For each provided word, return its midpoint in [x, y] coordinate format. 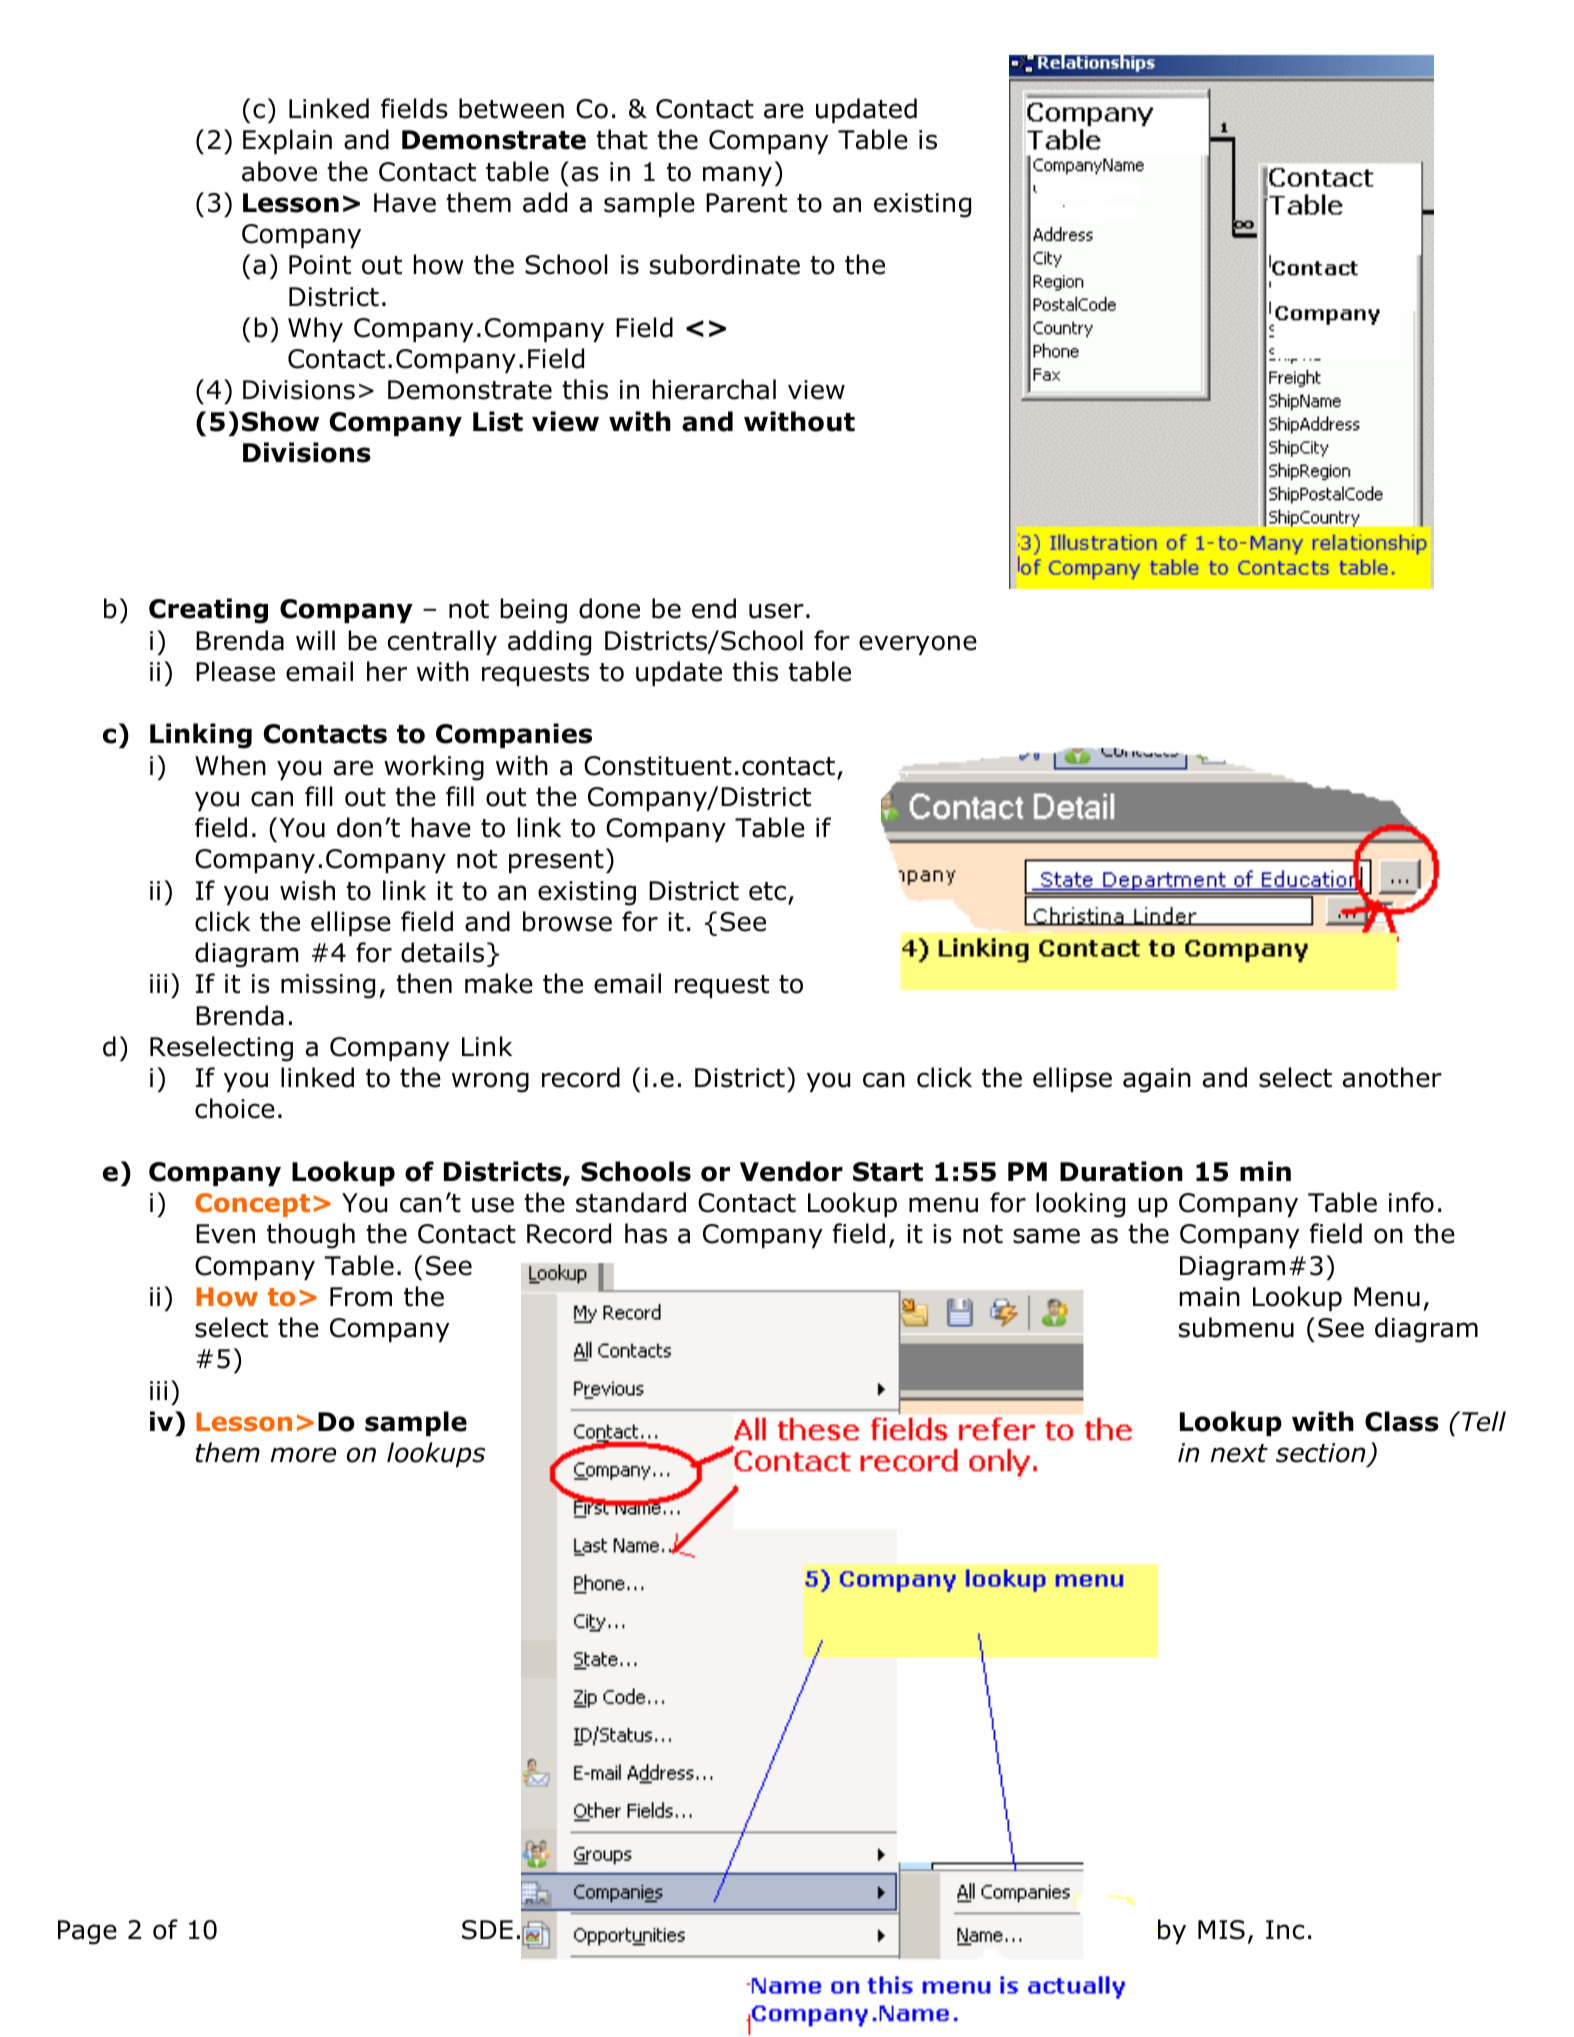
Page [87, 1932]
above [279, 171]
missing [328, 986]
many [737, 176]
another [1392, 1077]
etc [767, 891]
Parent [746, 203]
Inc [1285, 1930]
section [1322, 1454]
